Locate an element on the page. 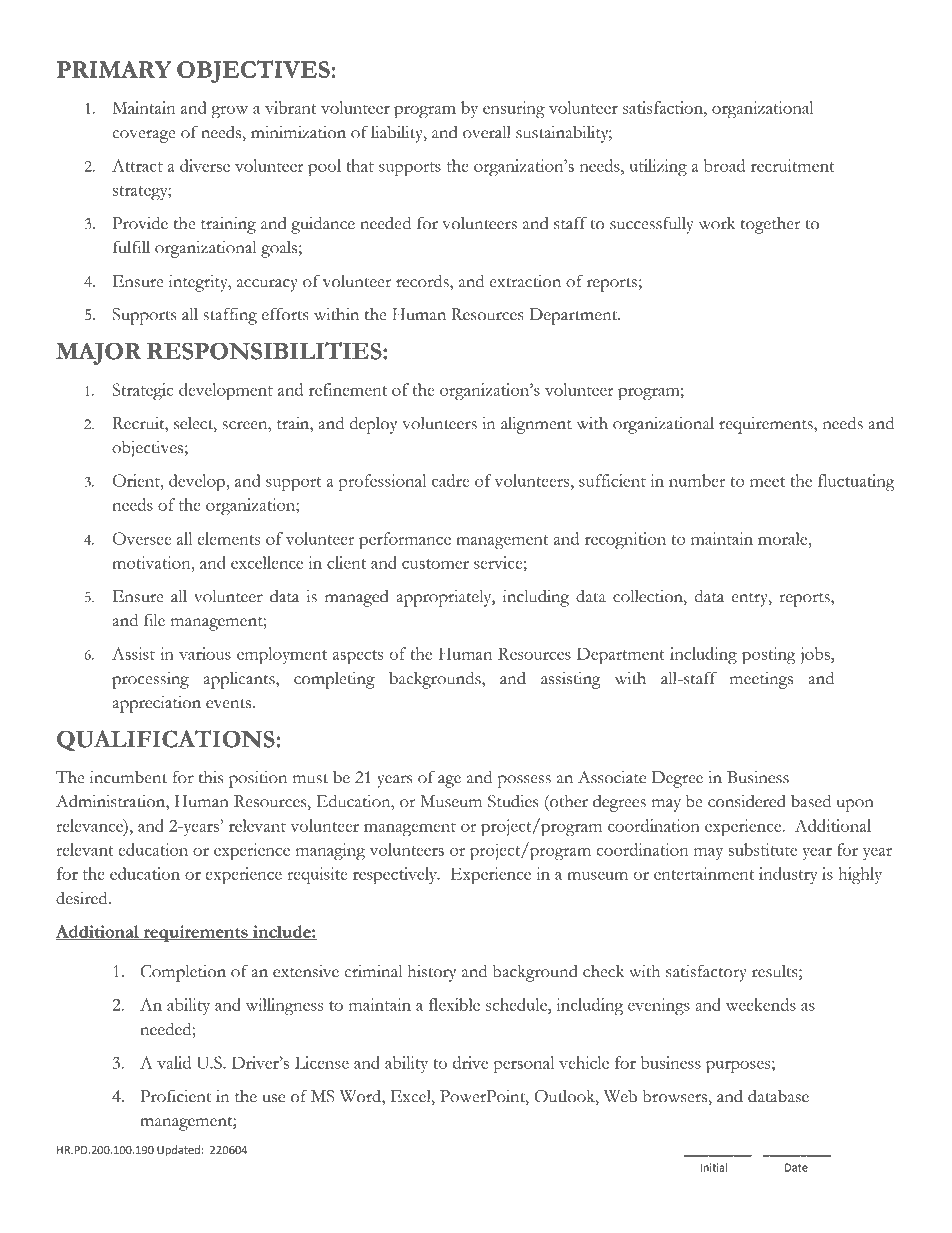 This document has height=1233, width=952. grow is located at coordinates (229, 112).
